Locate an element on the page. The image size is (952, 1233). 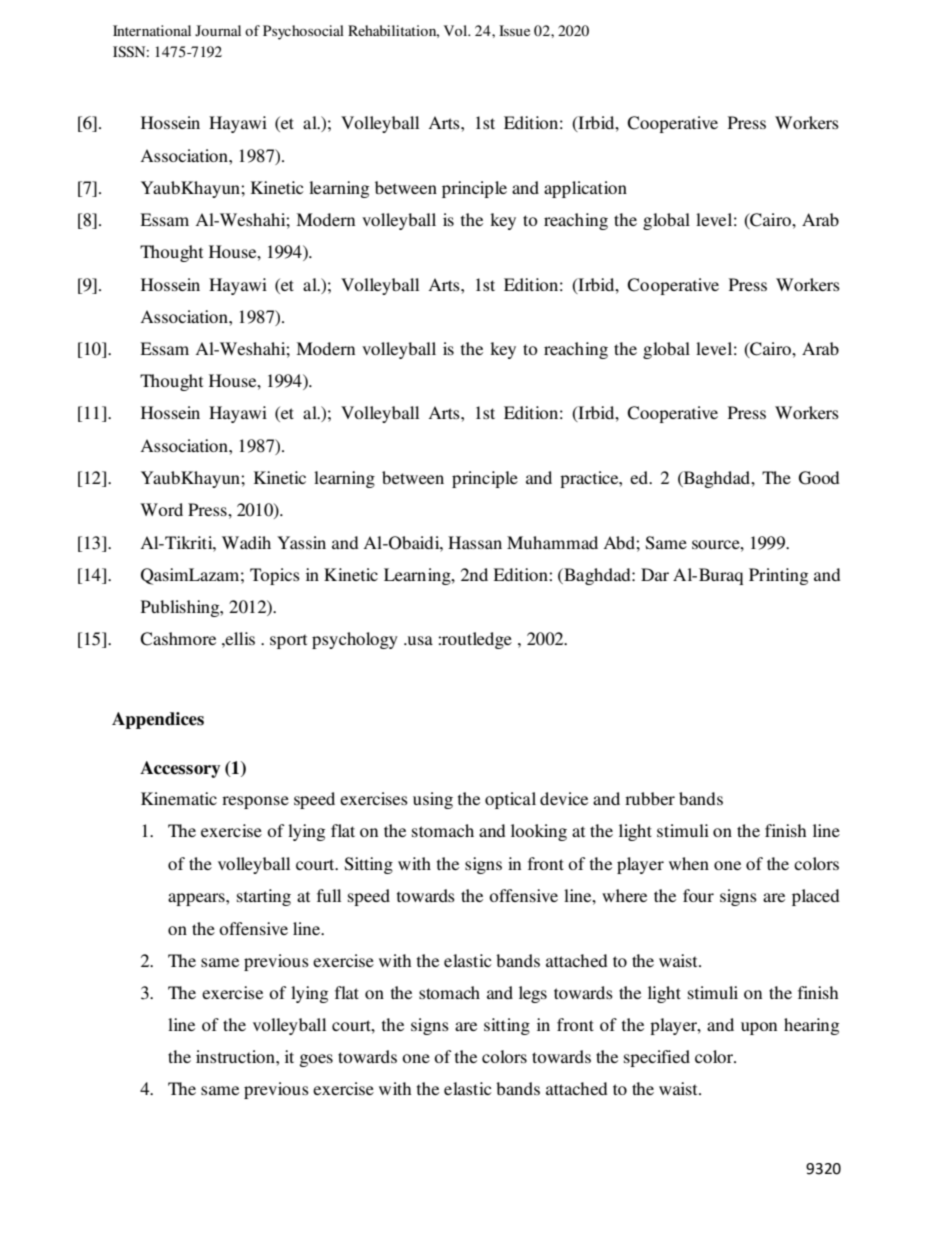
Issue is located at coordinates (514, 30).
